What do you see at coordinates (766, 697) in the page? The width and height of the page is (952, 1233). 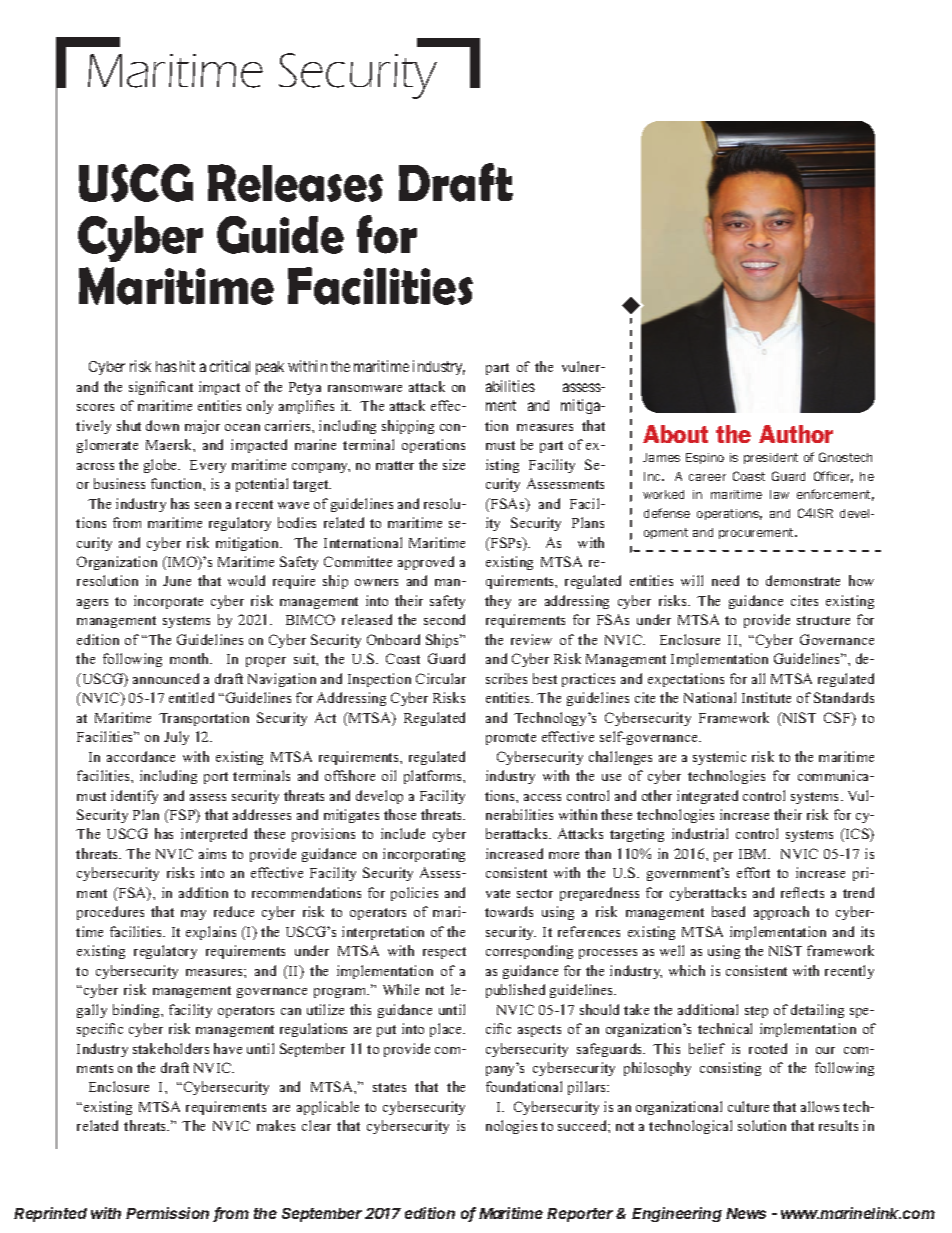 I see `Institute` at bounding box center [766, 697].
